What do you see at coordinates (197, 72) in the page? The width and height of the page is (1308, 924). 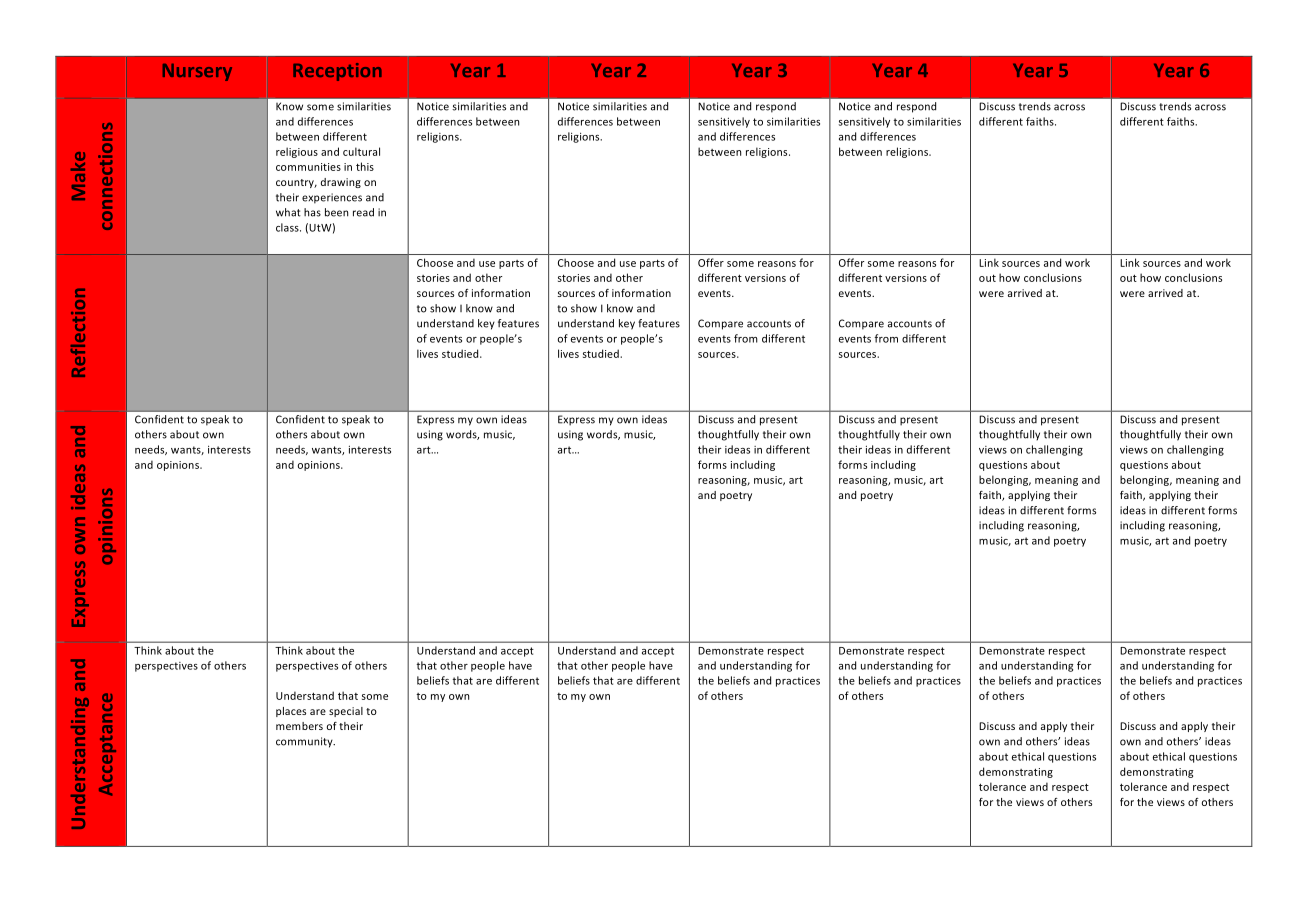 I see `Nursery` at bounding box center [197, 72].
